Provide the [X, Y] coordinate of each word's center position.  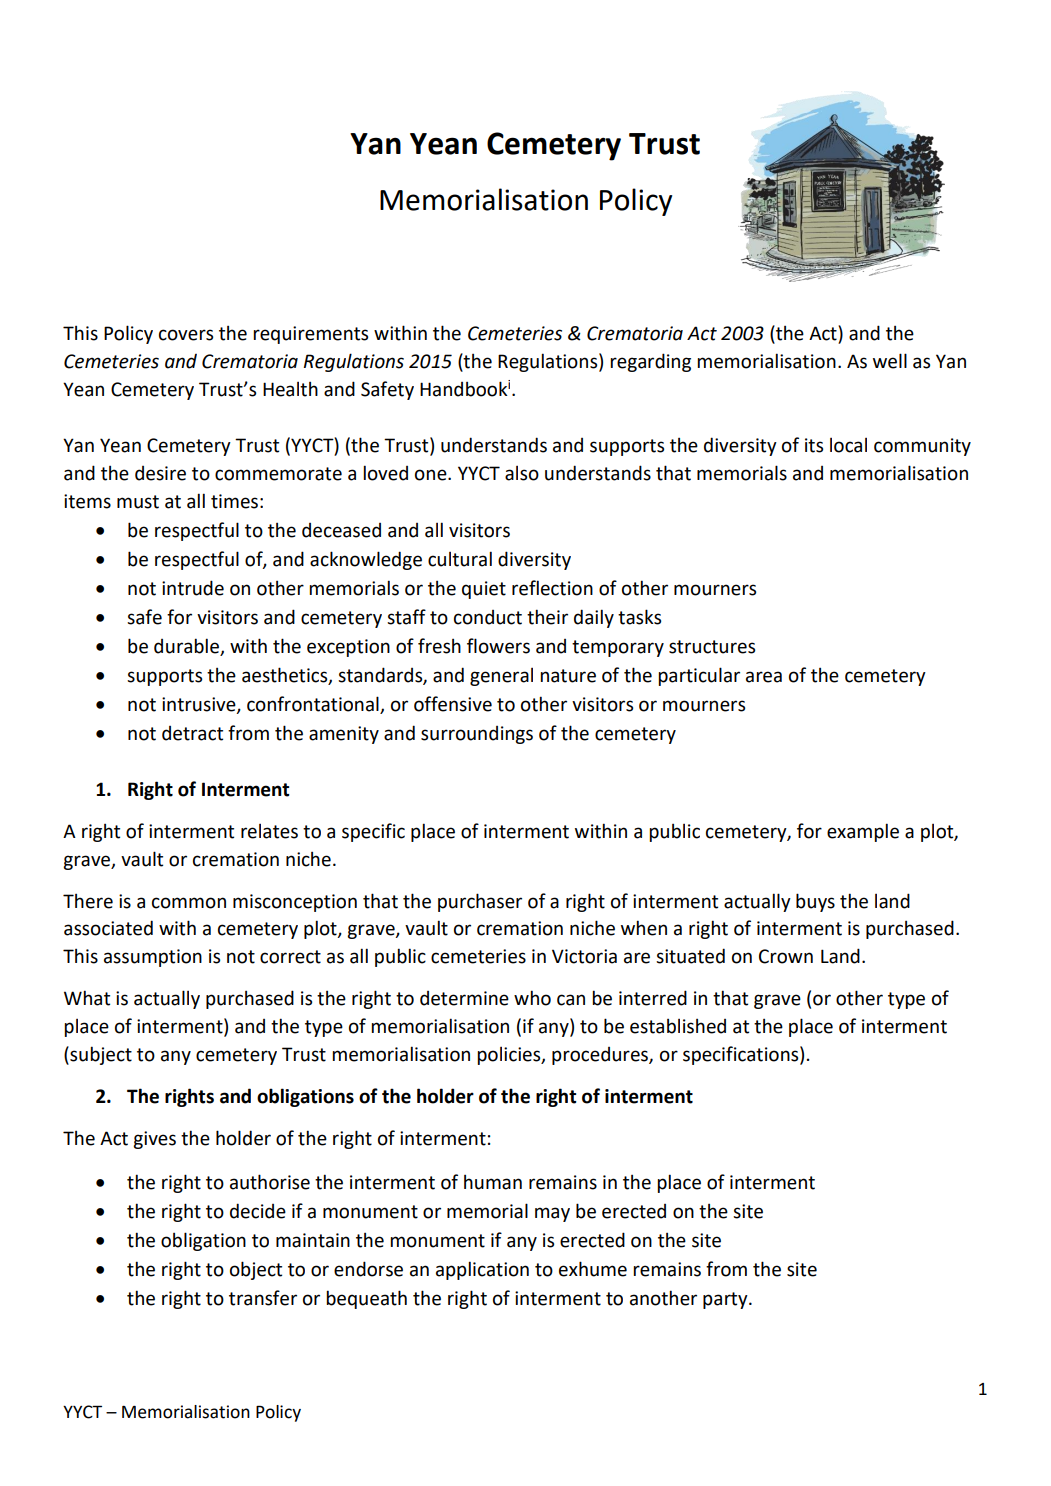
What [87, 998]
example [863, 832]
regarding [650, 362]
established [678, 1026]
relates [269, 831]
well [890, 361]
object [256, 1270]
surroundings [477, 735]
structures [712, 647]
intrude [193, 588]
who [532, 998]
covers [186, 335]
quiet [484, 590]
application [482, 1270]
